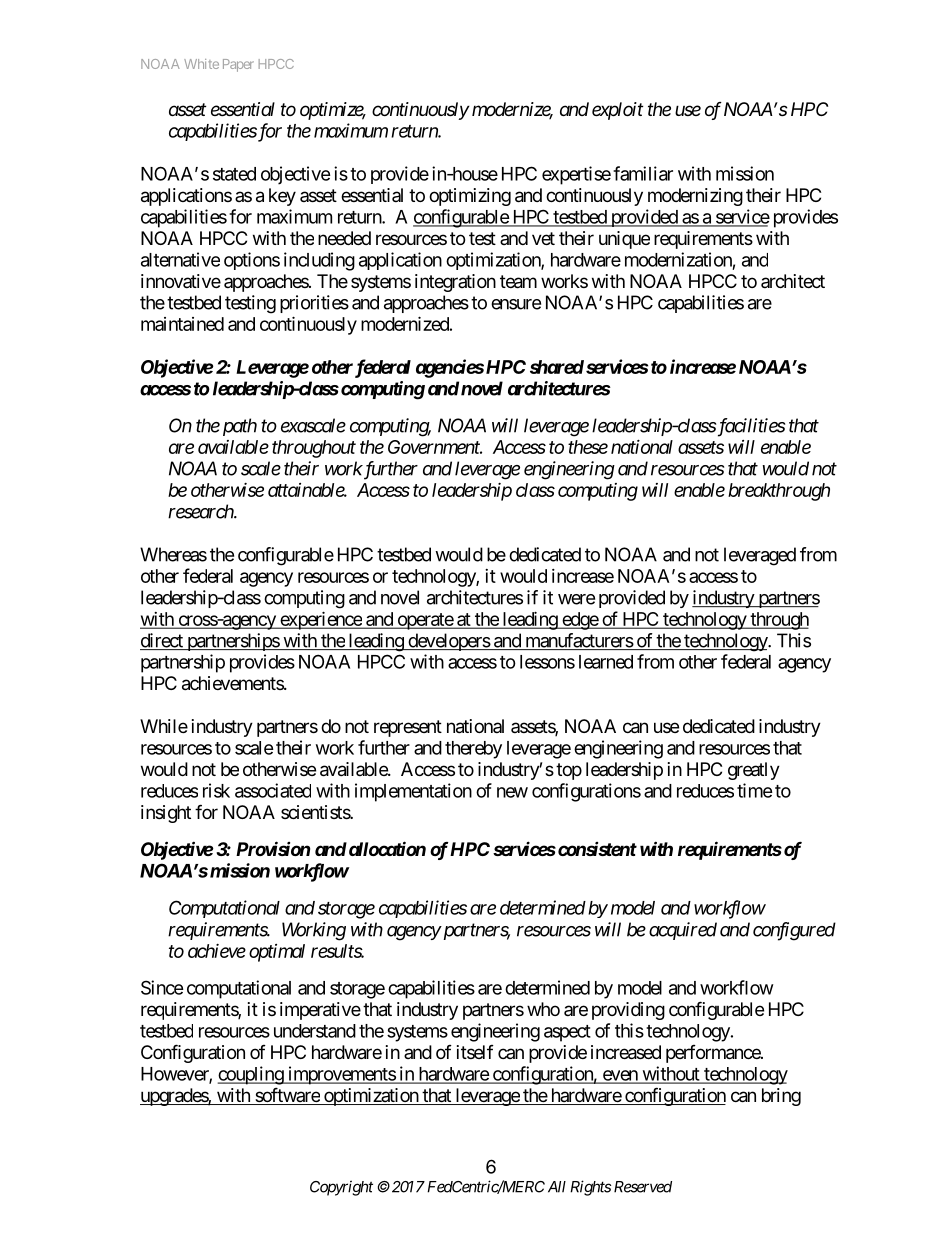 This image has height=1233, width=952. I want to click on risk, so click(216, 790).
